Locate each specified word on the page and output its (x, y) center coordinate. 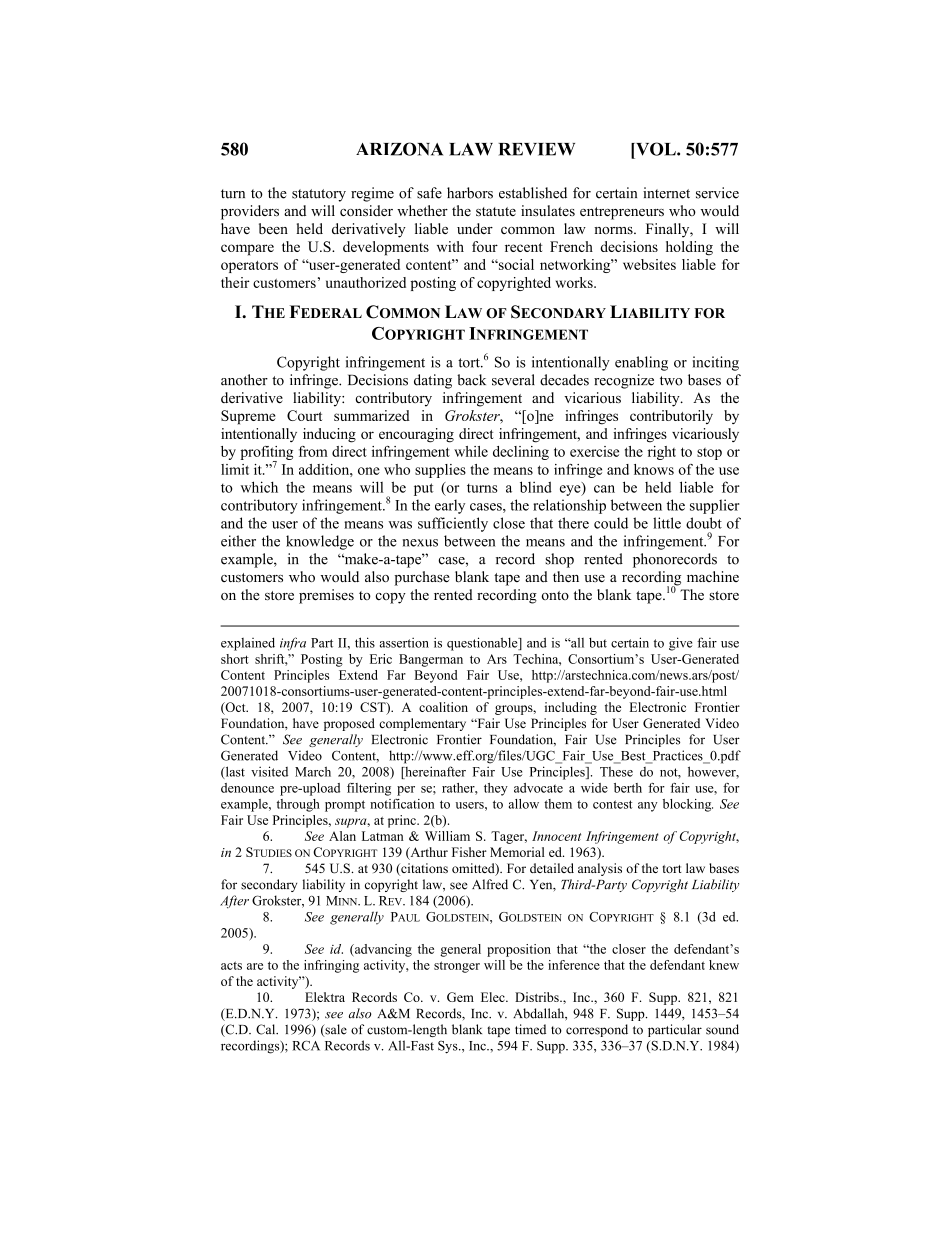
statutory (319, 195)
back (471, 380)
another (244, 380)
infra (293, 644)
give (681, 644)
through (298, 805)
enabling (641, 363)
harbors (470, 193)
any (647, 807)
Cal (267, 1029)
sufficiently (453, 524)
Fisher (469, 852)
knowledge (320, 542)
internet (666, 193)
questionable (483, 644)
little (667, 523)
